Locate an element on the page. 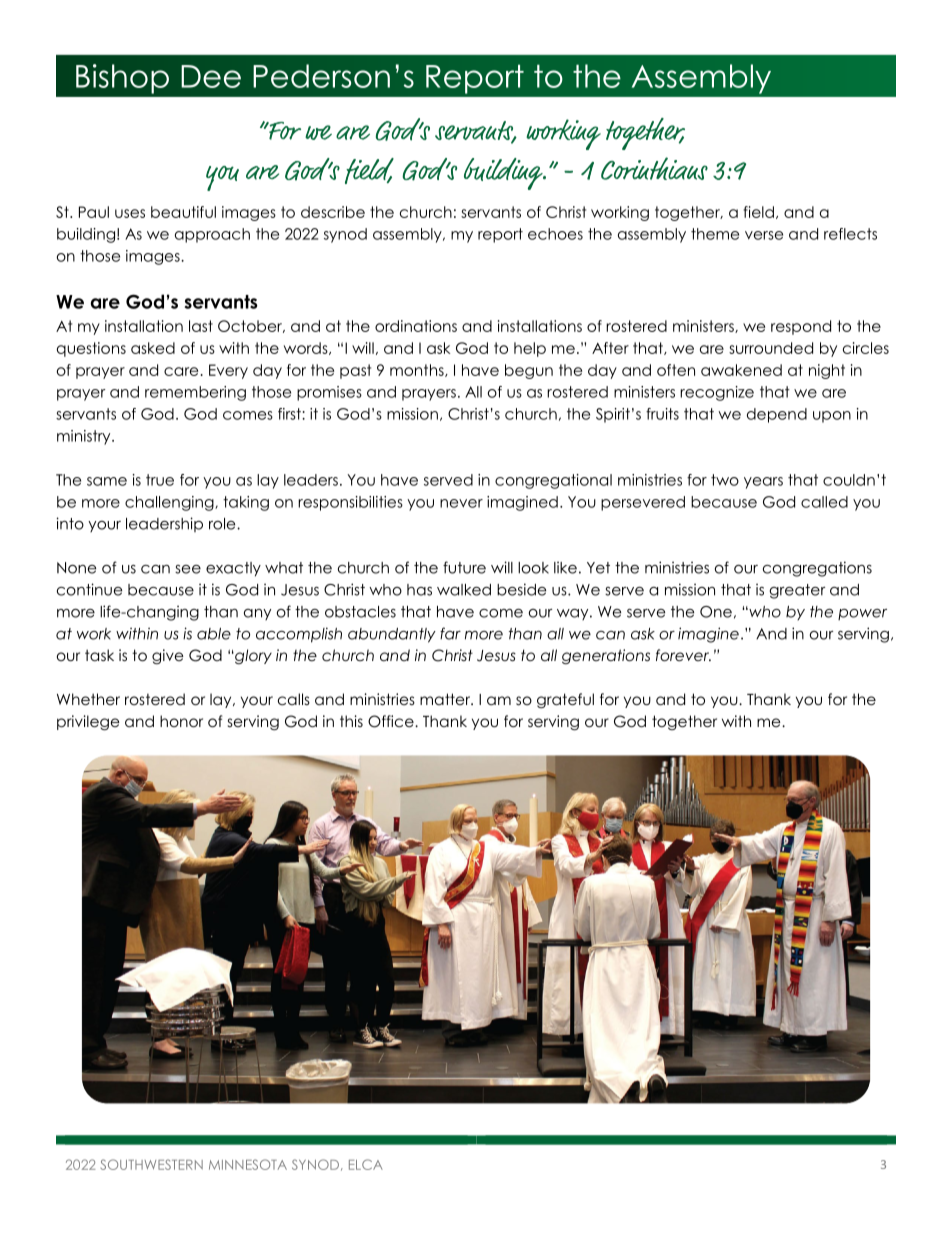  far is located at coordinates (450, 633).
